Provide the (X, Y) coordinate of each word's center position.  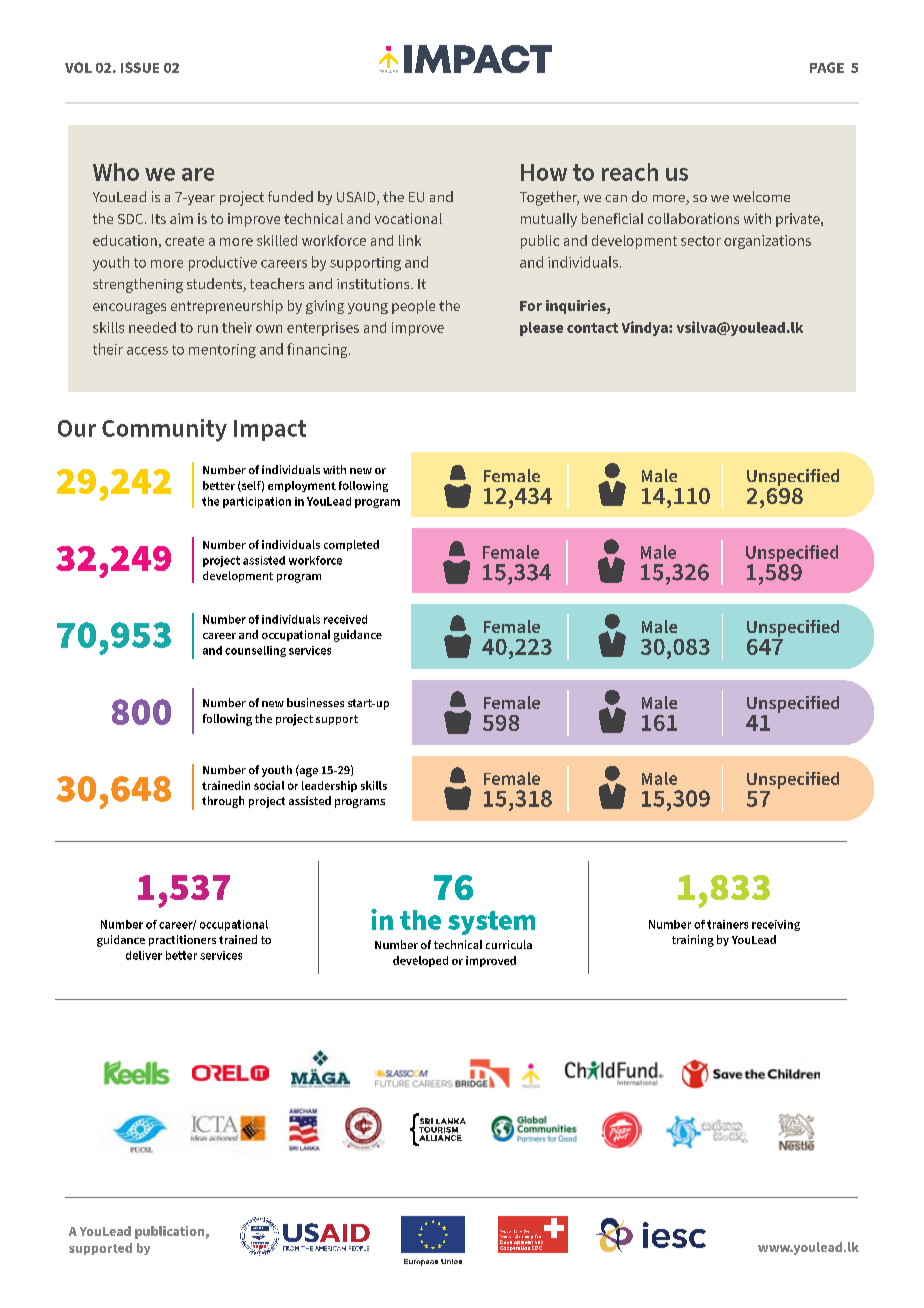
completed (351, 545)
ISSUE (140, 67)
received (345, 619)
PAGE (827, 67)
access (147, 351)
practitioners (182, 940)
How (544, 172)
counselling (255, 651)
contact (592, 328)
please (541, 329)
